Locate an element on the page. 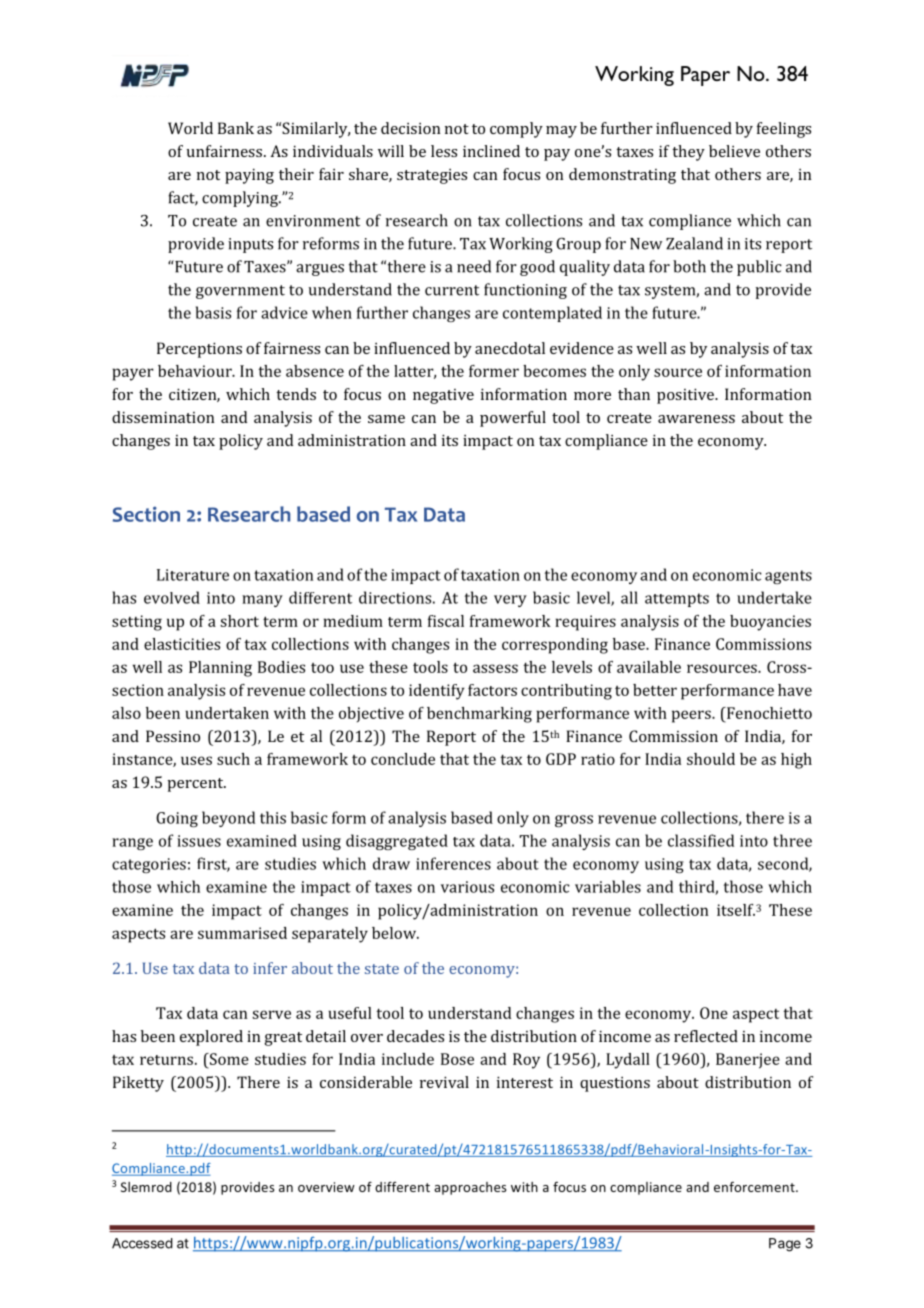 The height and width of the page is (1308, 924). paying is located at coordinates (249, 176).
